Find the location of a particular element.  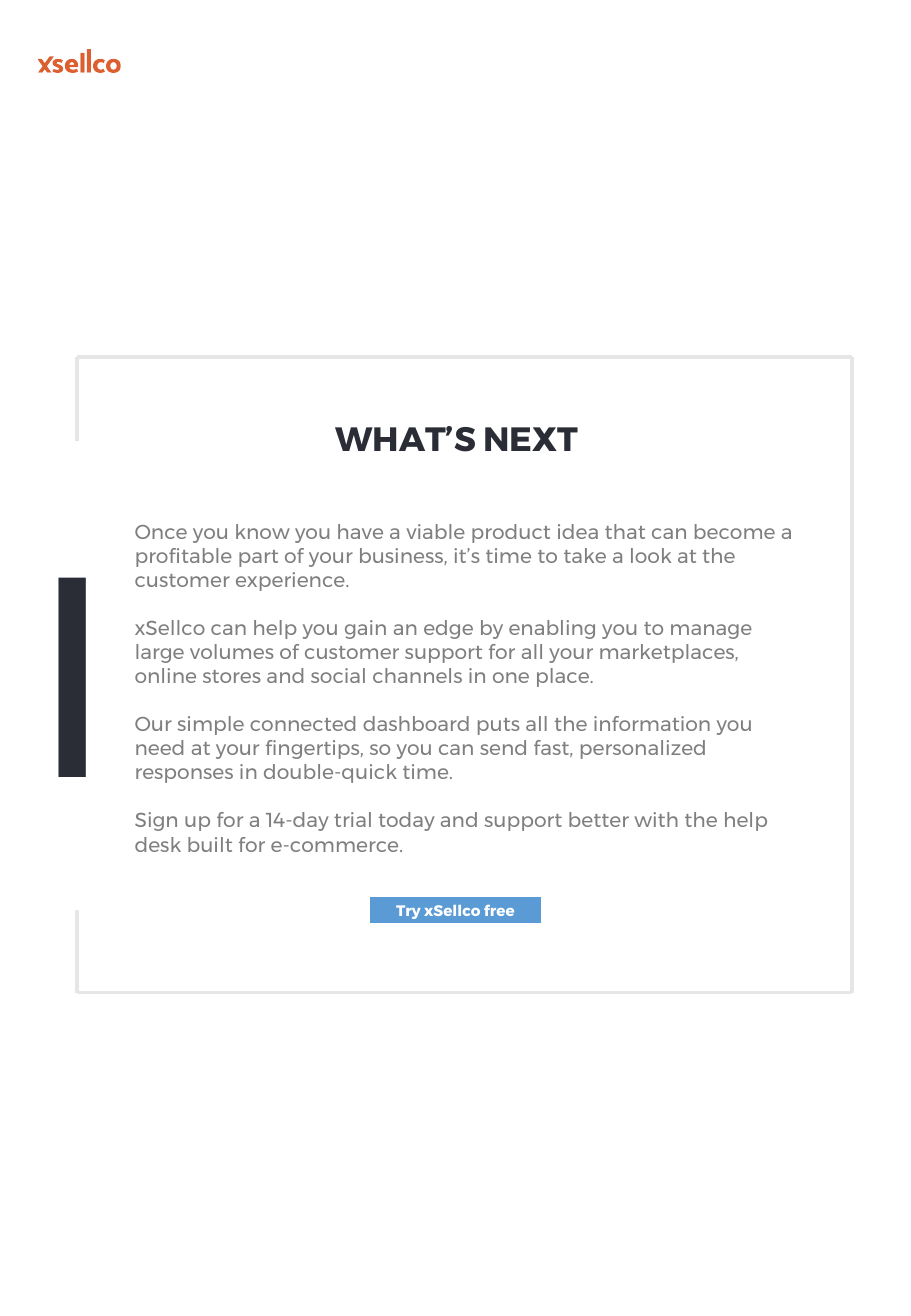

look is located at coordinates (651, 555).
